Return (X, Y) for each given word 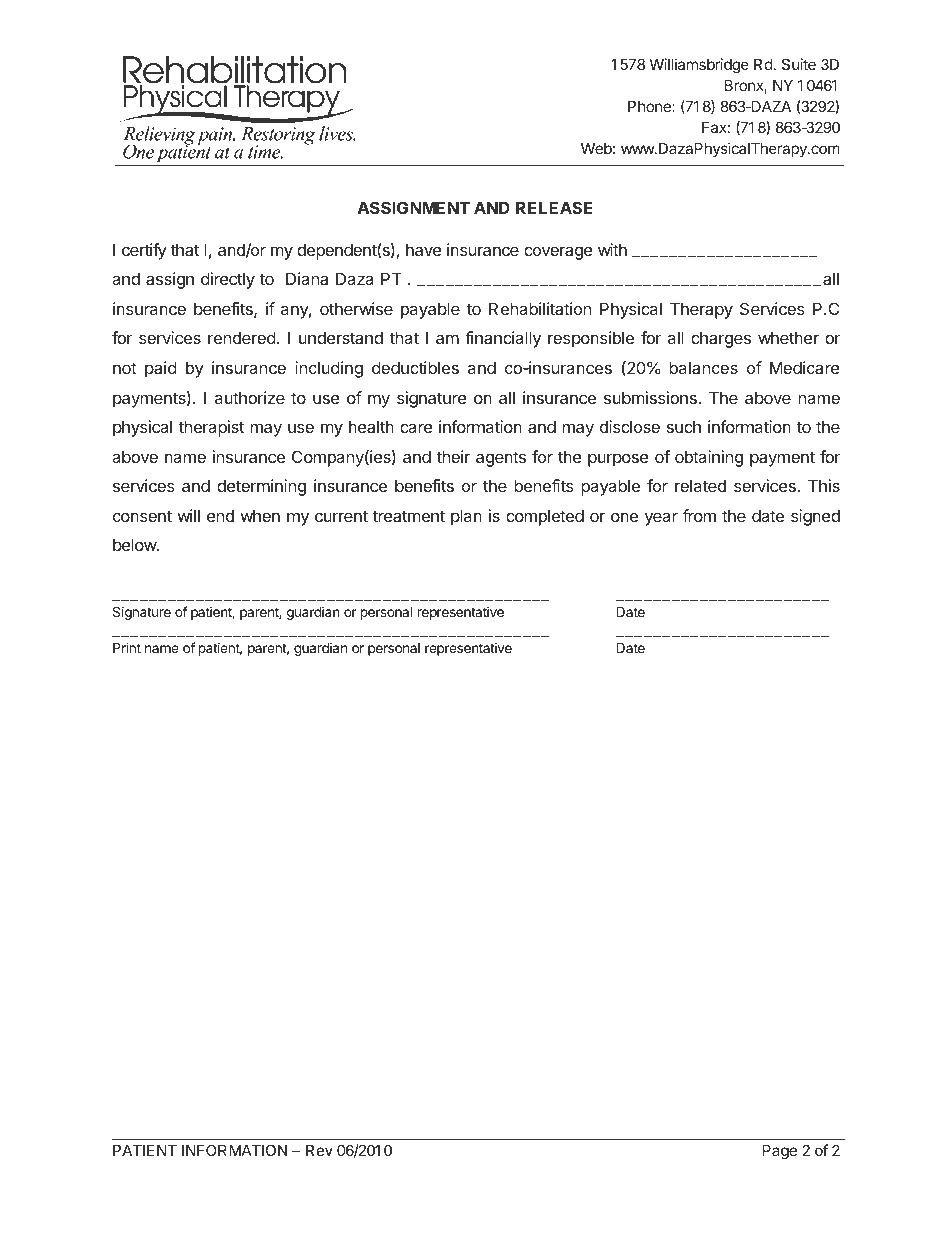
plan (466, 517)
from (699, 515)
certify (144, 251)
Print (127, 647)
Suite (799, 64)
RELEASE (554, 207)
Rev (319, 1150)
